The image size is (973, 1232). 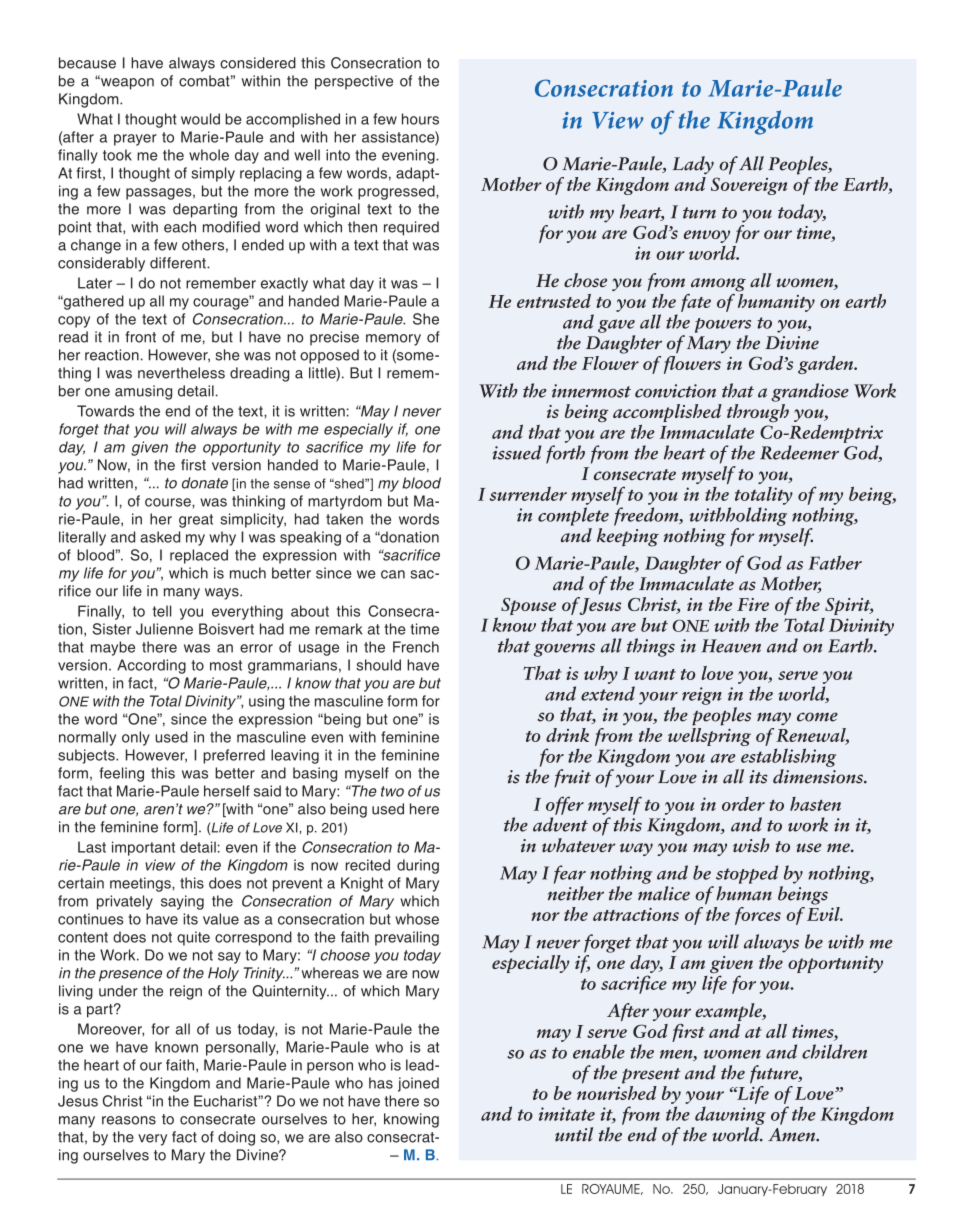 I want to click on reasons, so click(x=129, y=1120).
